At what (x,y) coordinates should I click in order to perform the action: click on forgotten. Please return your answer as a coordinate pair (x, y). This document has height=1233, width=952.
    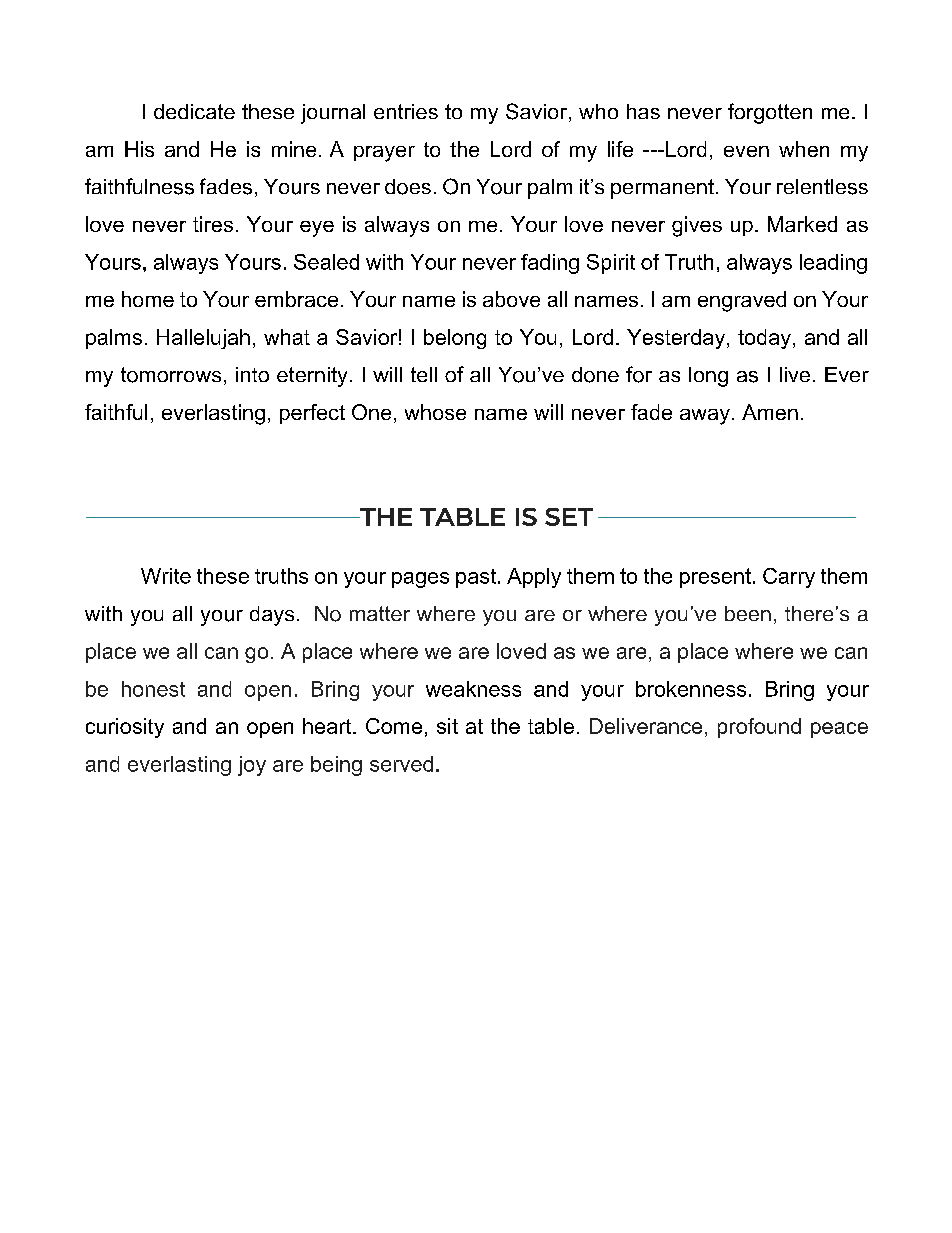
    Looking at the image, I should click on (770, 113).
